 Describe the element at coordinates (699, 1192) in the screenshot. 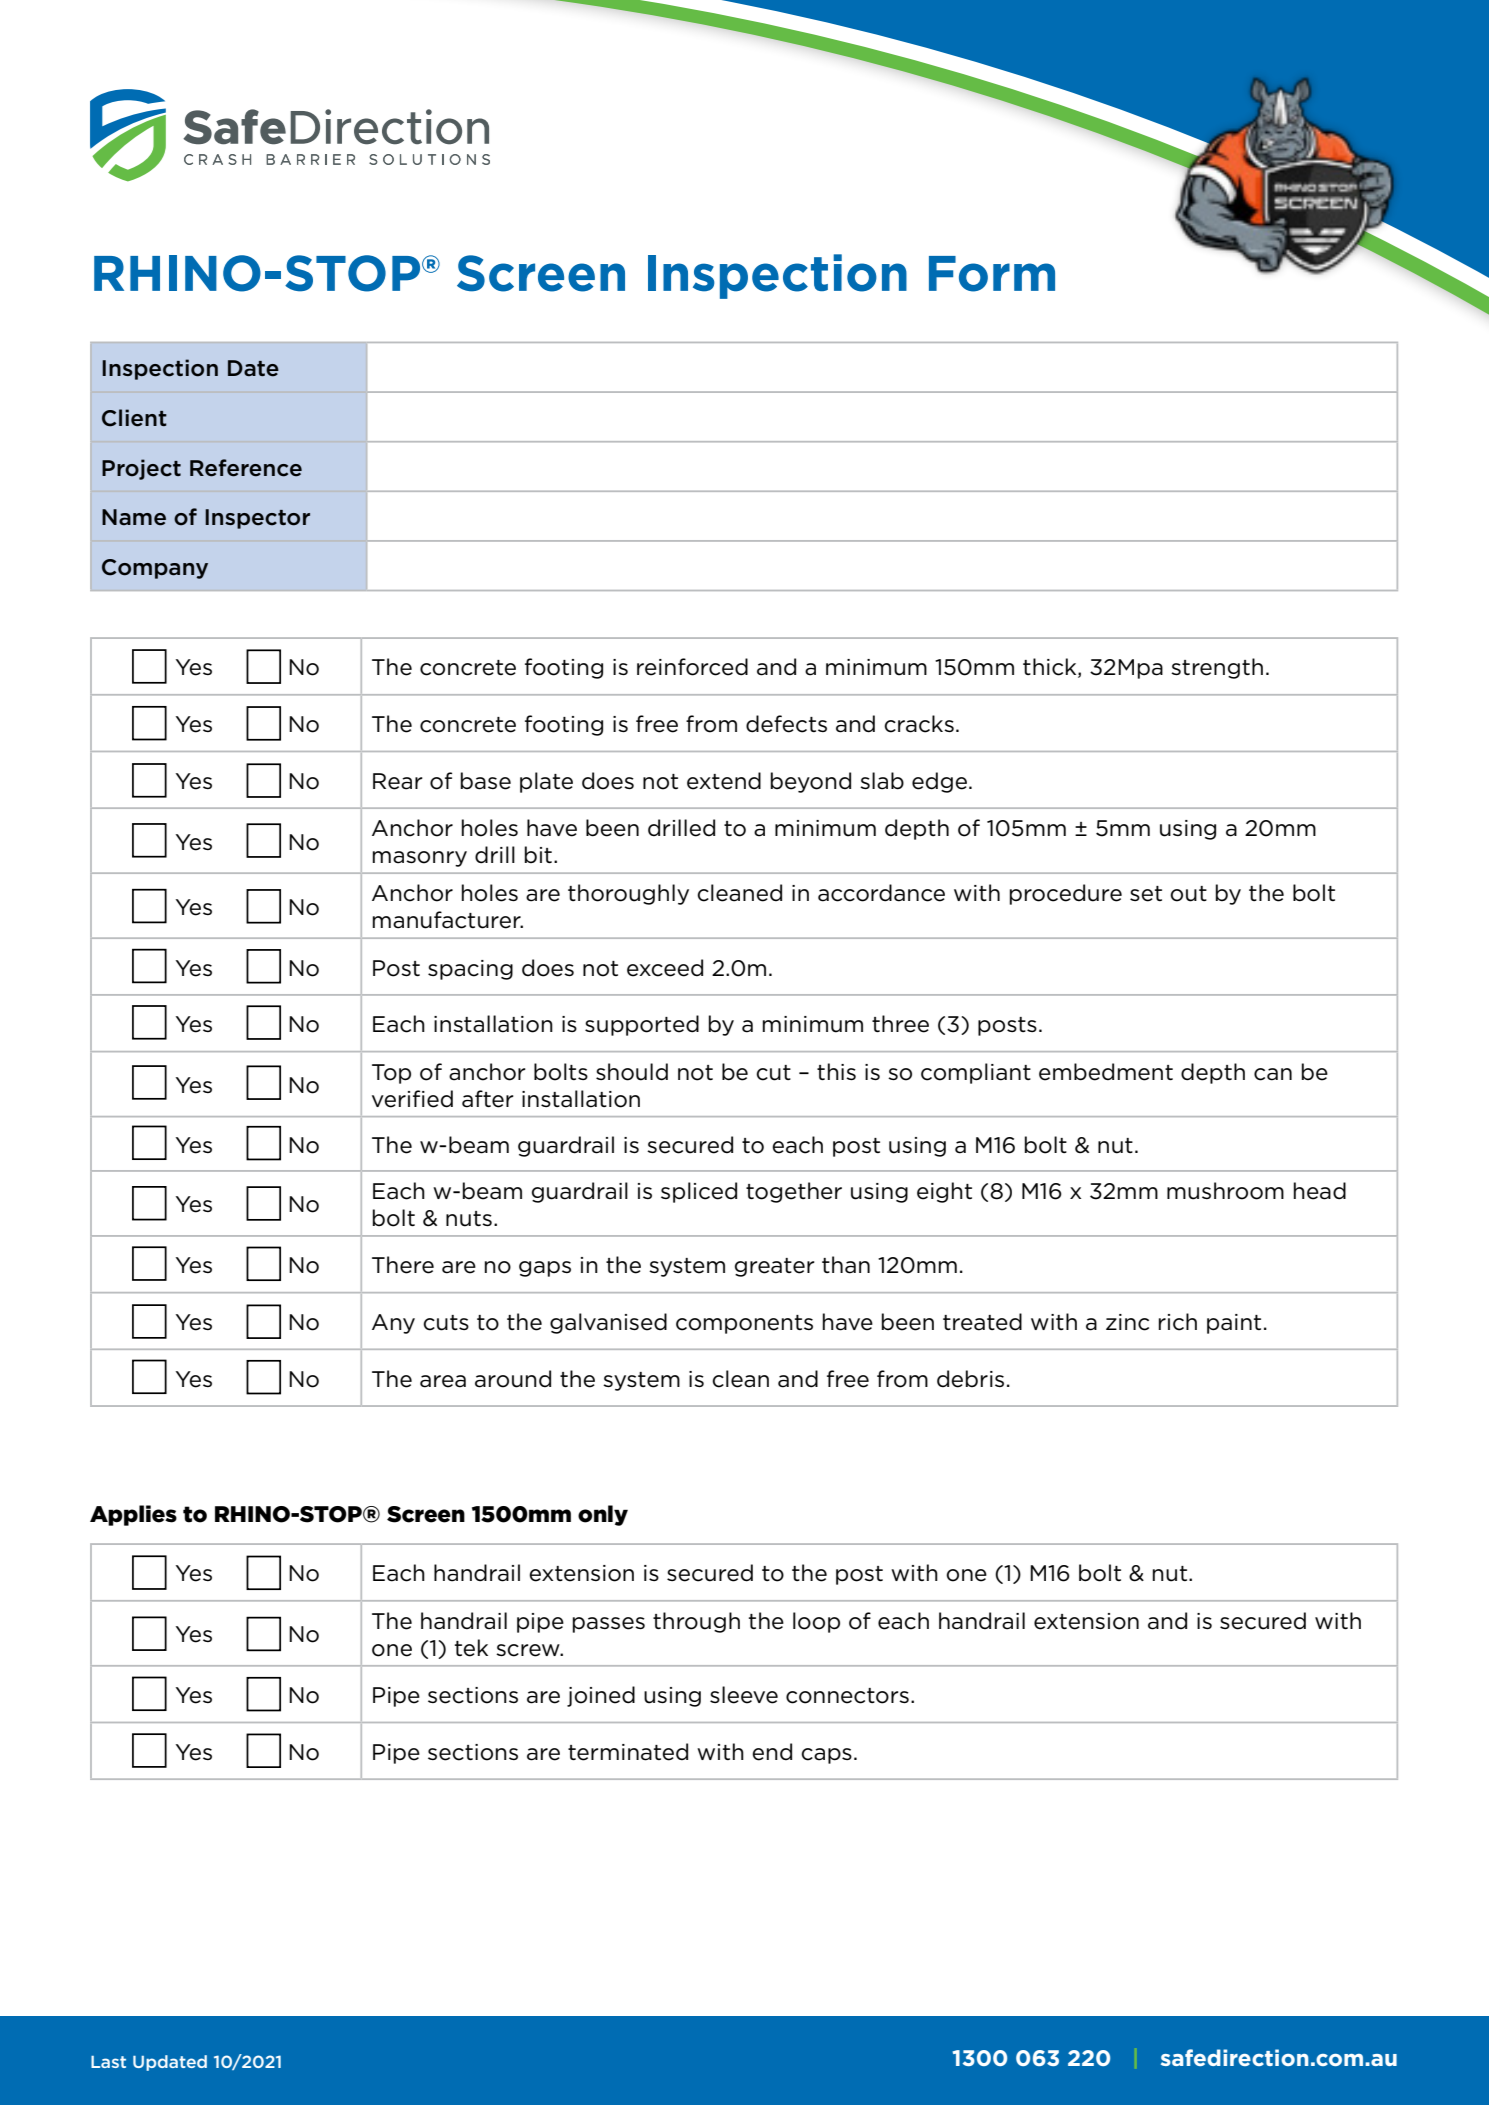

I see `spliced` at that location.
